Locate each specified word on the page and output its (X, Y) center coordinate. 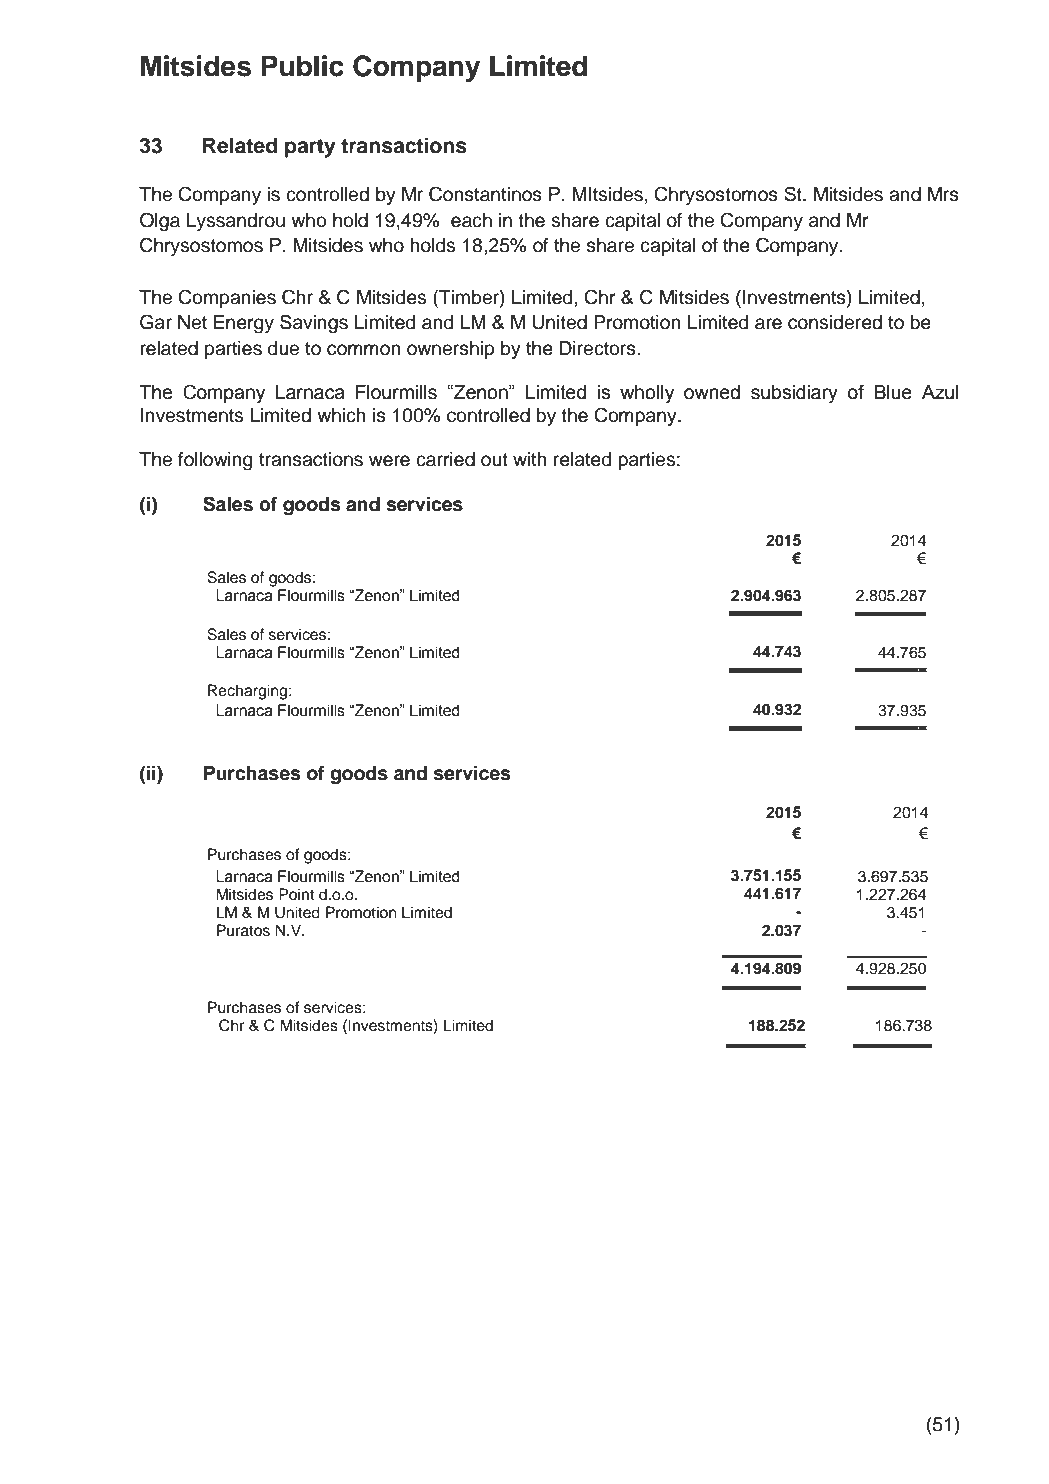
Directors (598, 348)
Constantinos (485, 194)
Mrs (943, 194)
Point (297, 894)
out (494, 460)
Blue (893, 392)
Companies (227, 298)
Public (302, 66)
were (389, 461)
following (215, 461)
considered (835, 322)
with (530, 459)
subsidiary (794, 394)
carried (445, 459)
